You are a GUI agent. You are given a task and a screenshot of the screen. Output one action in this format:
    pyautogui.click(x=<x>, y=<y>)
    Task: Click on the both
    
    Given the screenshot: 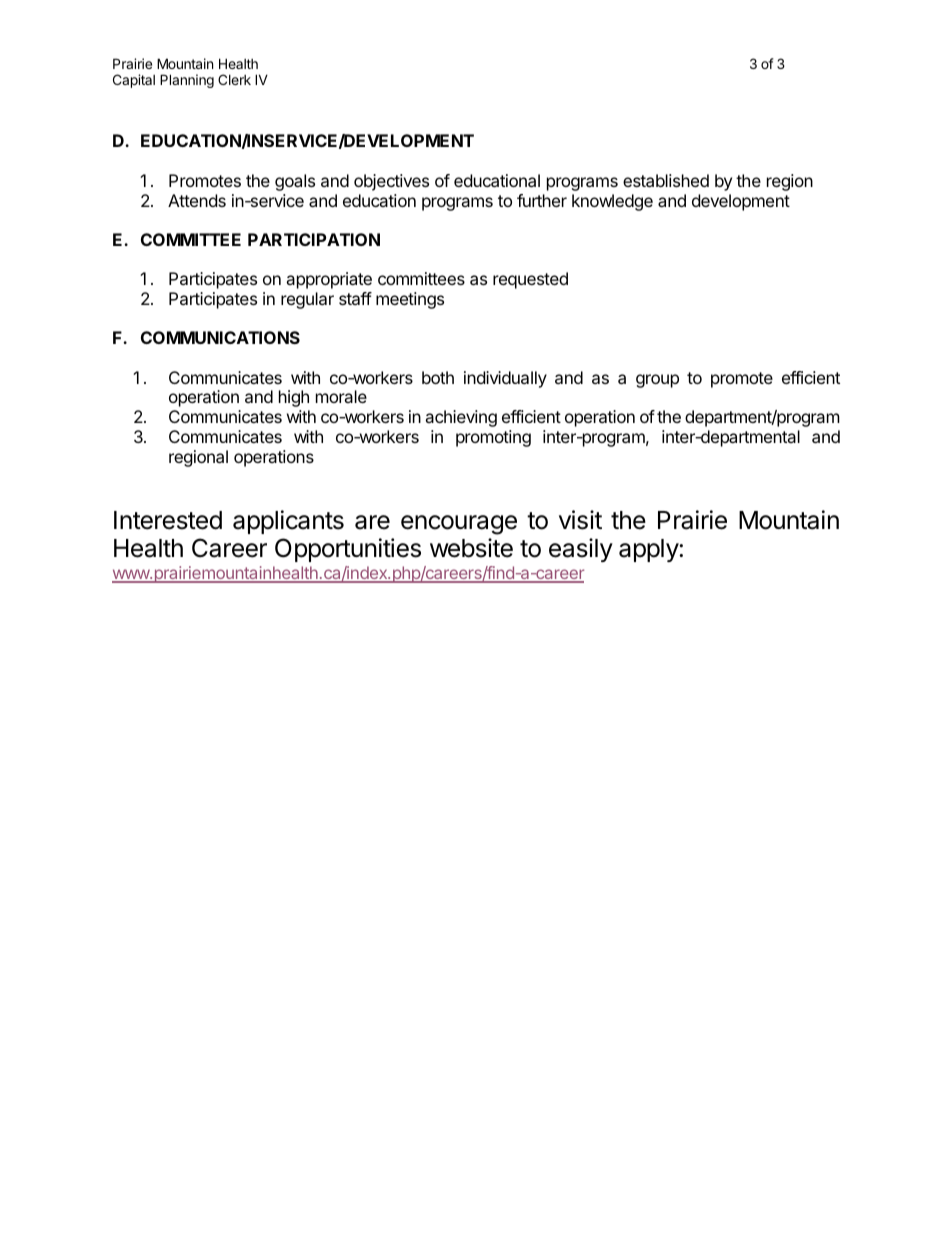 What is the action you would take?
    pyautogui.click(x=438, y=377)
